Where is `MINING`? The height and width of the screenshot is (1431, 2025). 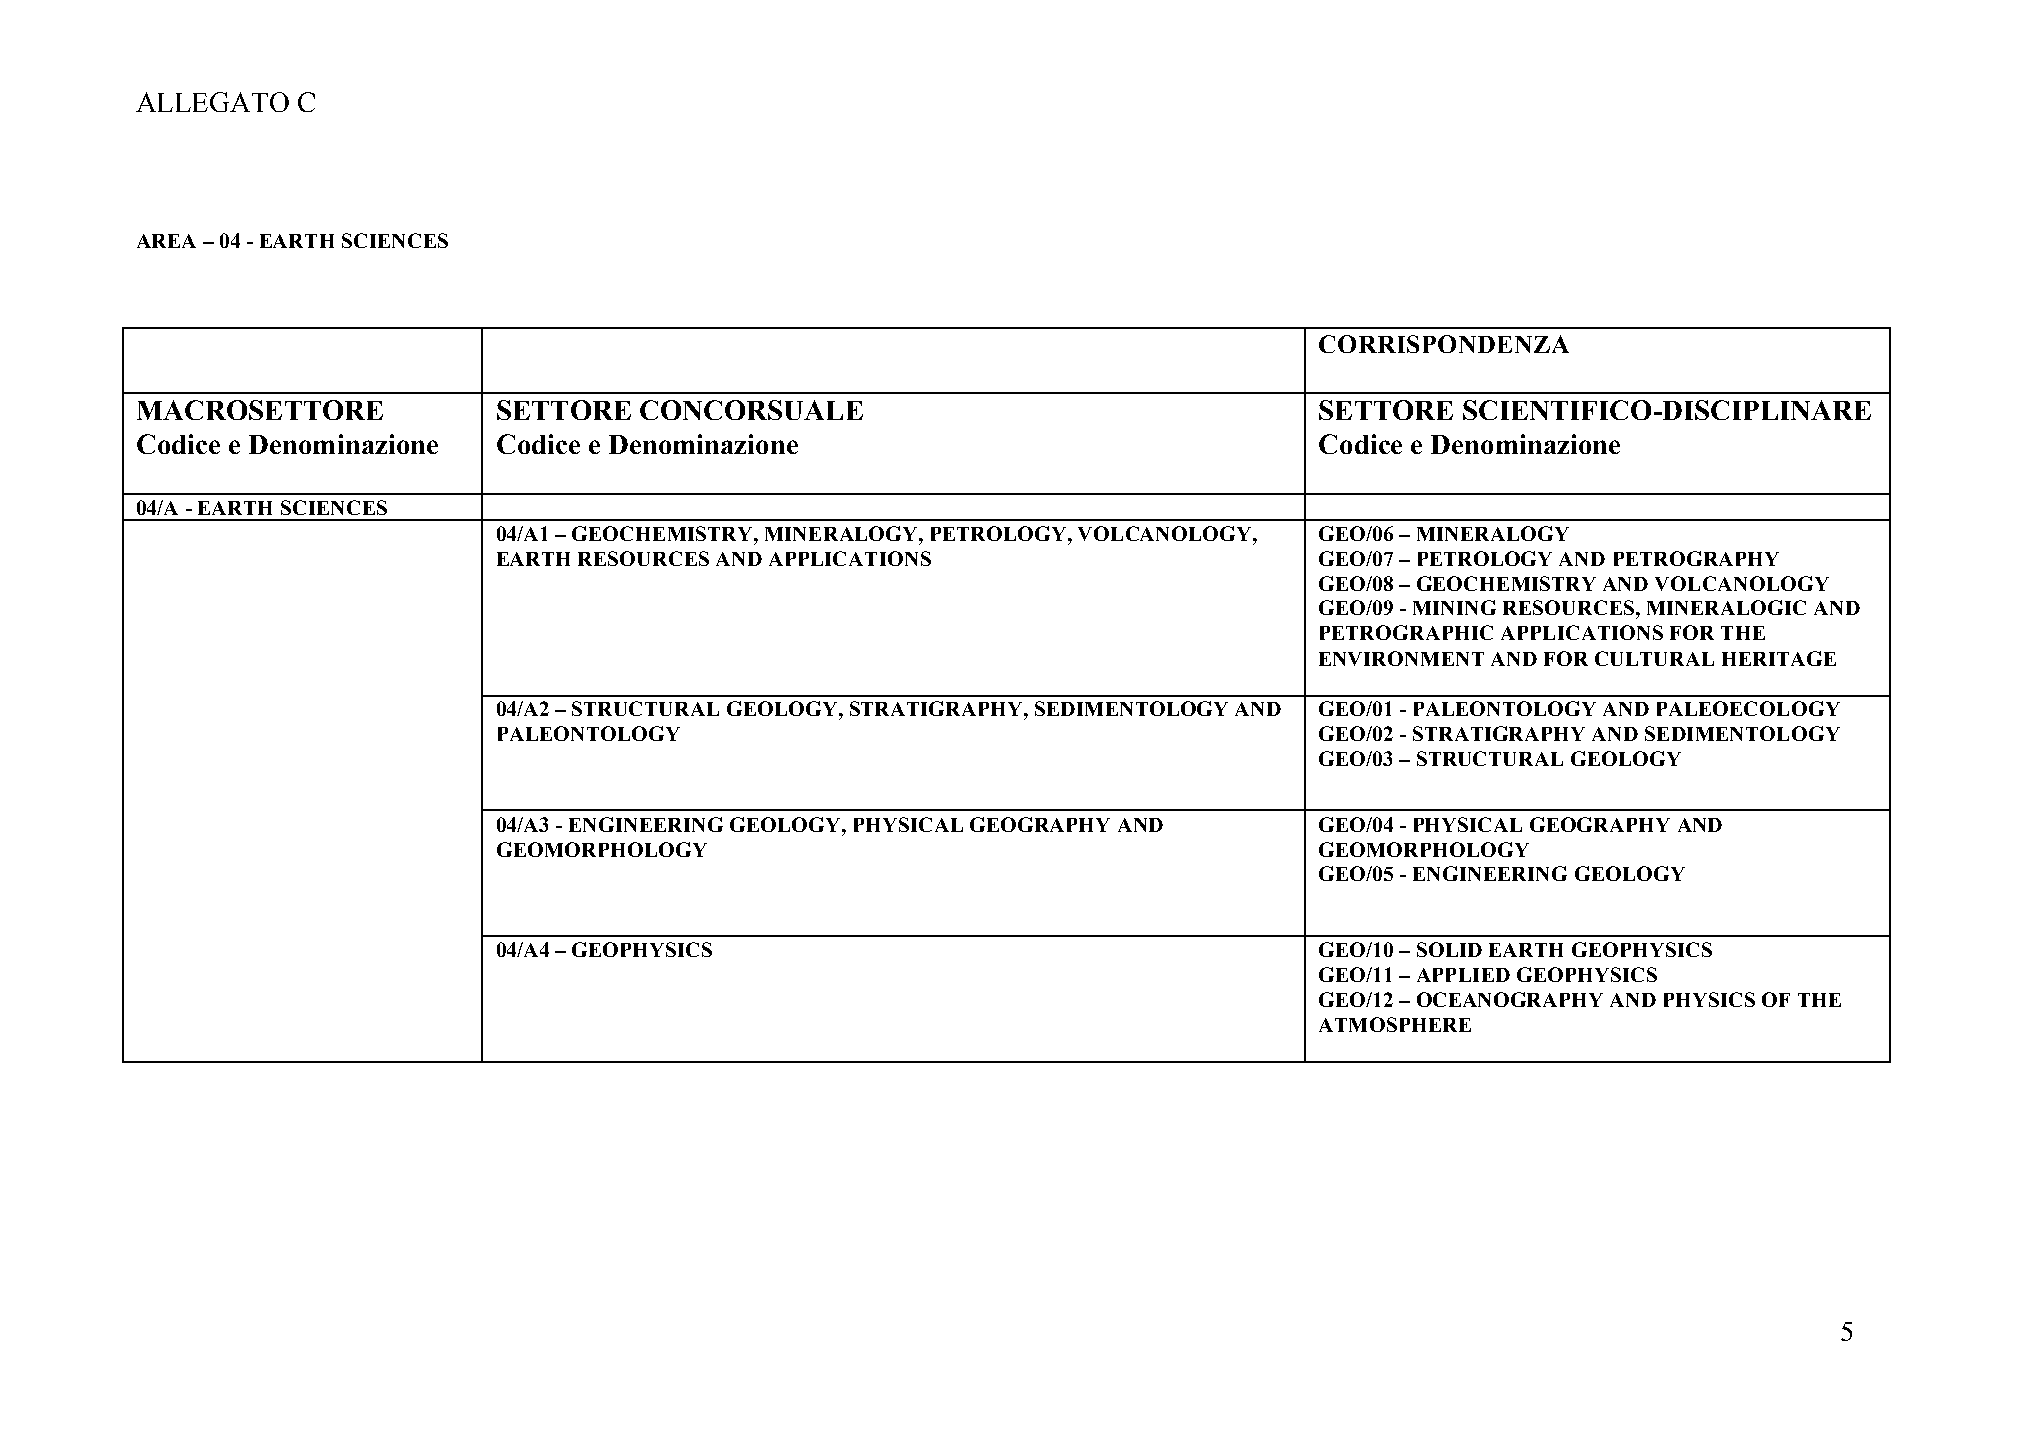
MINING is located at coordinates (1454, 607).
